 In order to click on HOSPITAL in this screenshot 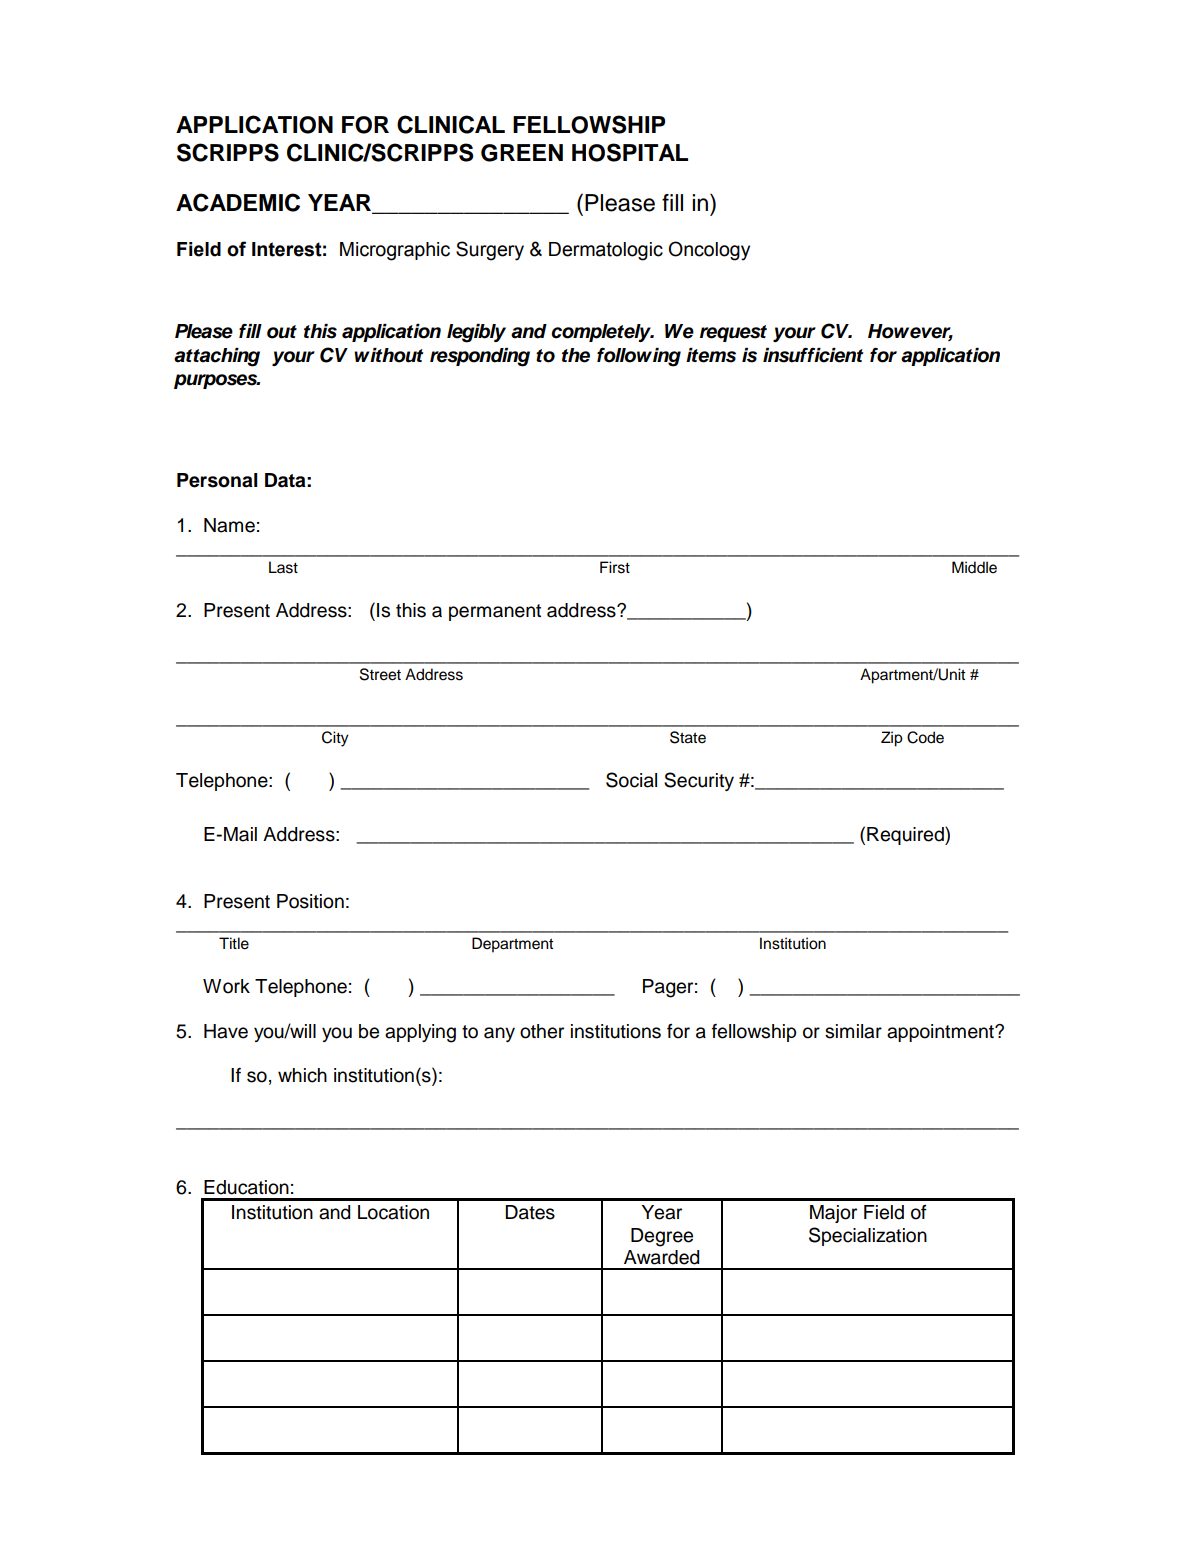, I will do `click(630, 152)`.
